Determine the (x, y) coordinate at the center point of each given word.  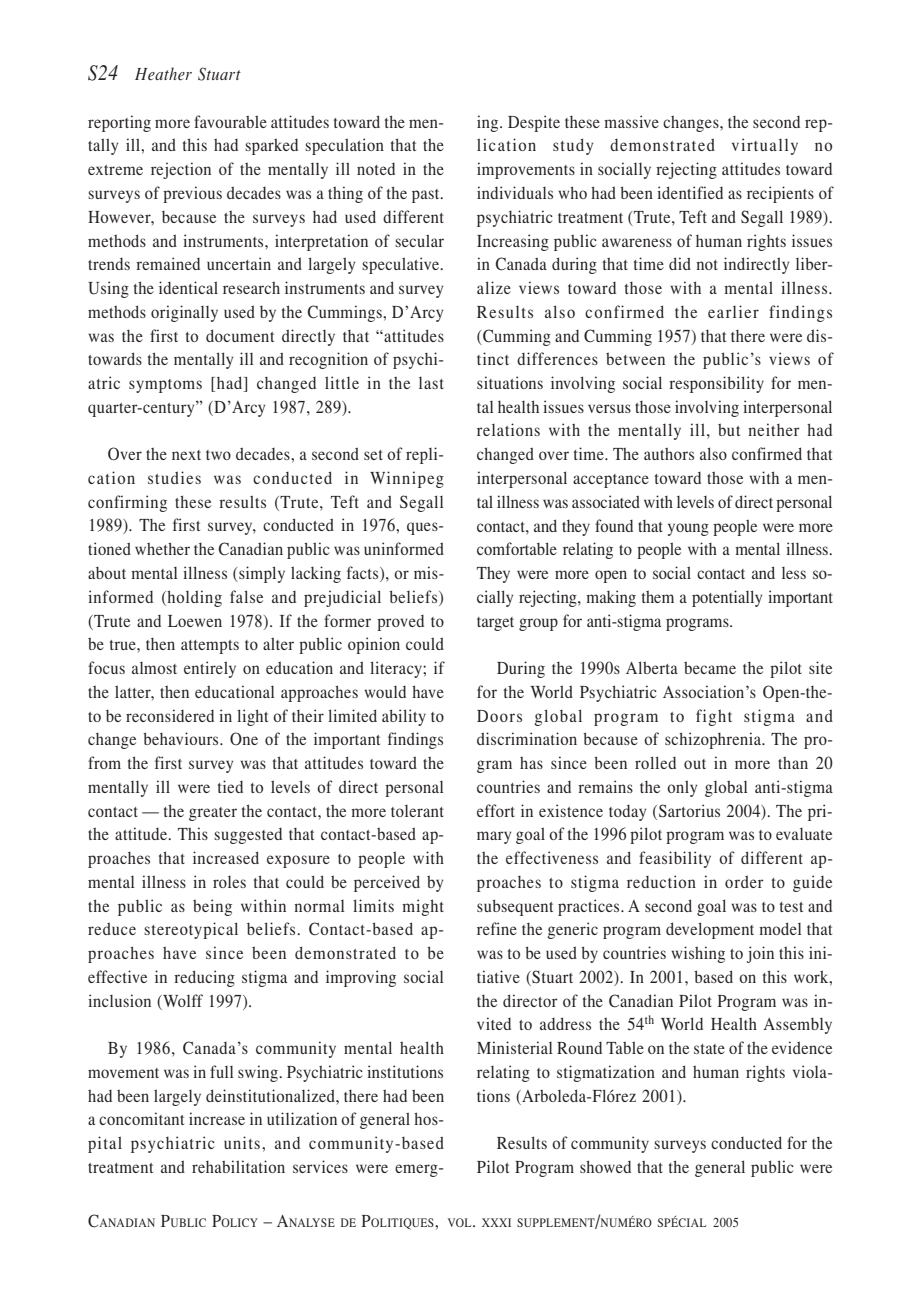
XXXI (496, 1222)
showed (605, 1166)
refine (497, 928)
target (495, 624)
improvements (526, 170)
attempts (210, 647)
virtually (765, 146)
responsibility (716, 384)
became (710, 667)
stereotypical (191, 930)
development (710, 930)
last (431, 383)
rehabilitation (238, 1166)
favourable (230, 121)
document (240, 335)
